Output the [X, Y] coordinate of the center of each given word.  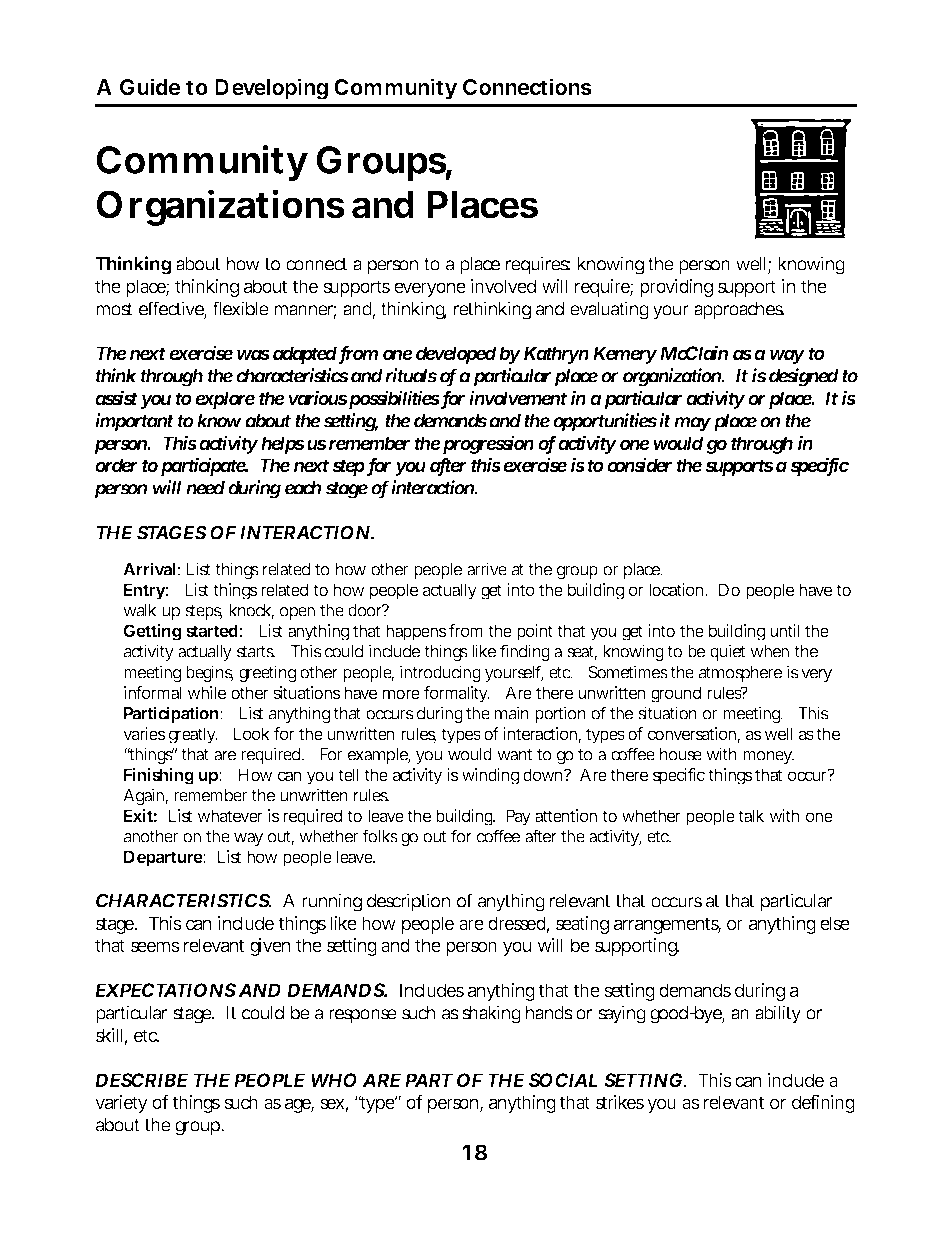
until [785, 630]
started [212, 630]
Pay [518, 817]
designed [804, 377]
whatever [230, 815]
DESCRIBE [141, 1080]
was [253, 354]
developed [456, 355]
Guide [150, 86]
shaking [491, 1014]
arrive [487, 569]
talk [751, 815]
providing [676, 288]
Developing [271, 89]
